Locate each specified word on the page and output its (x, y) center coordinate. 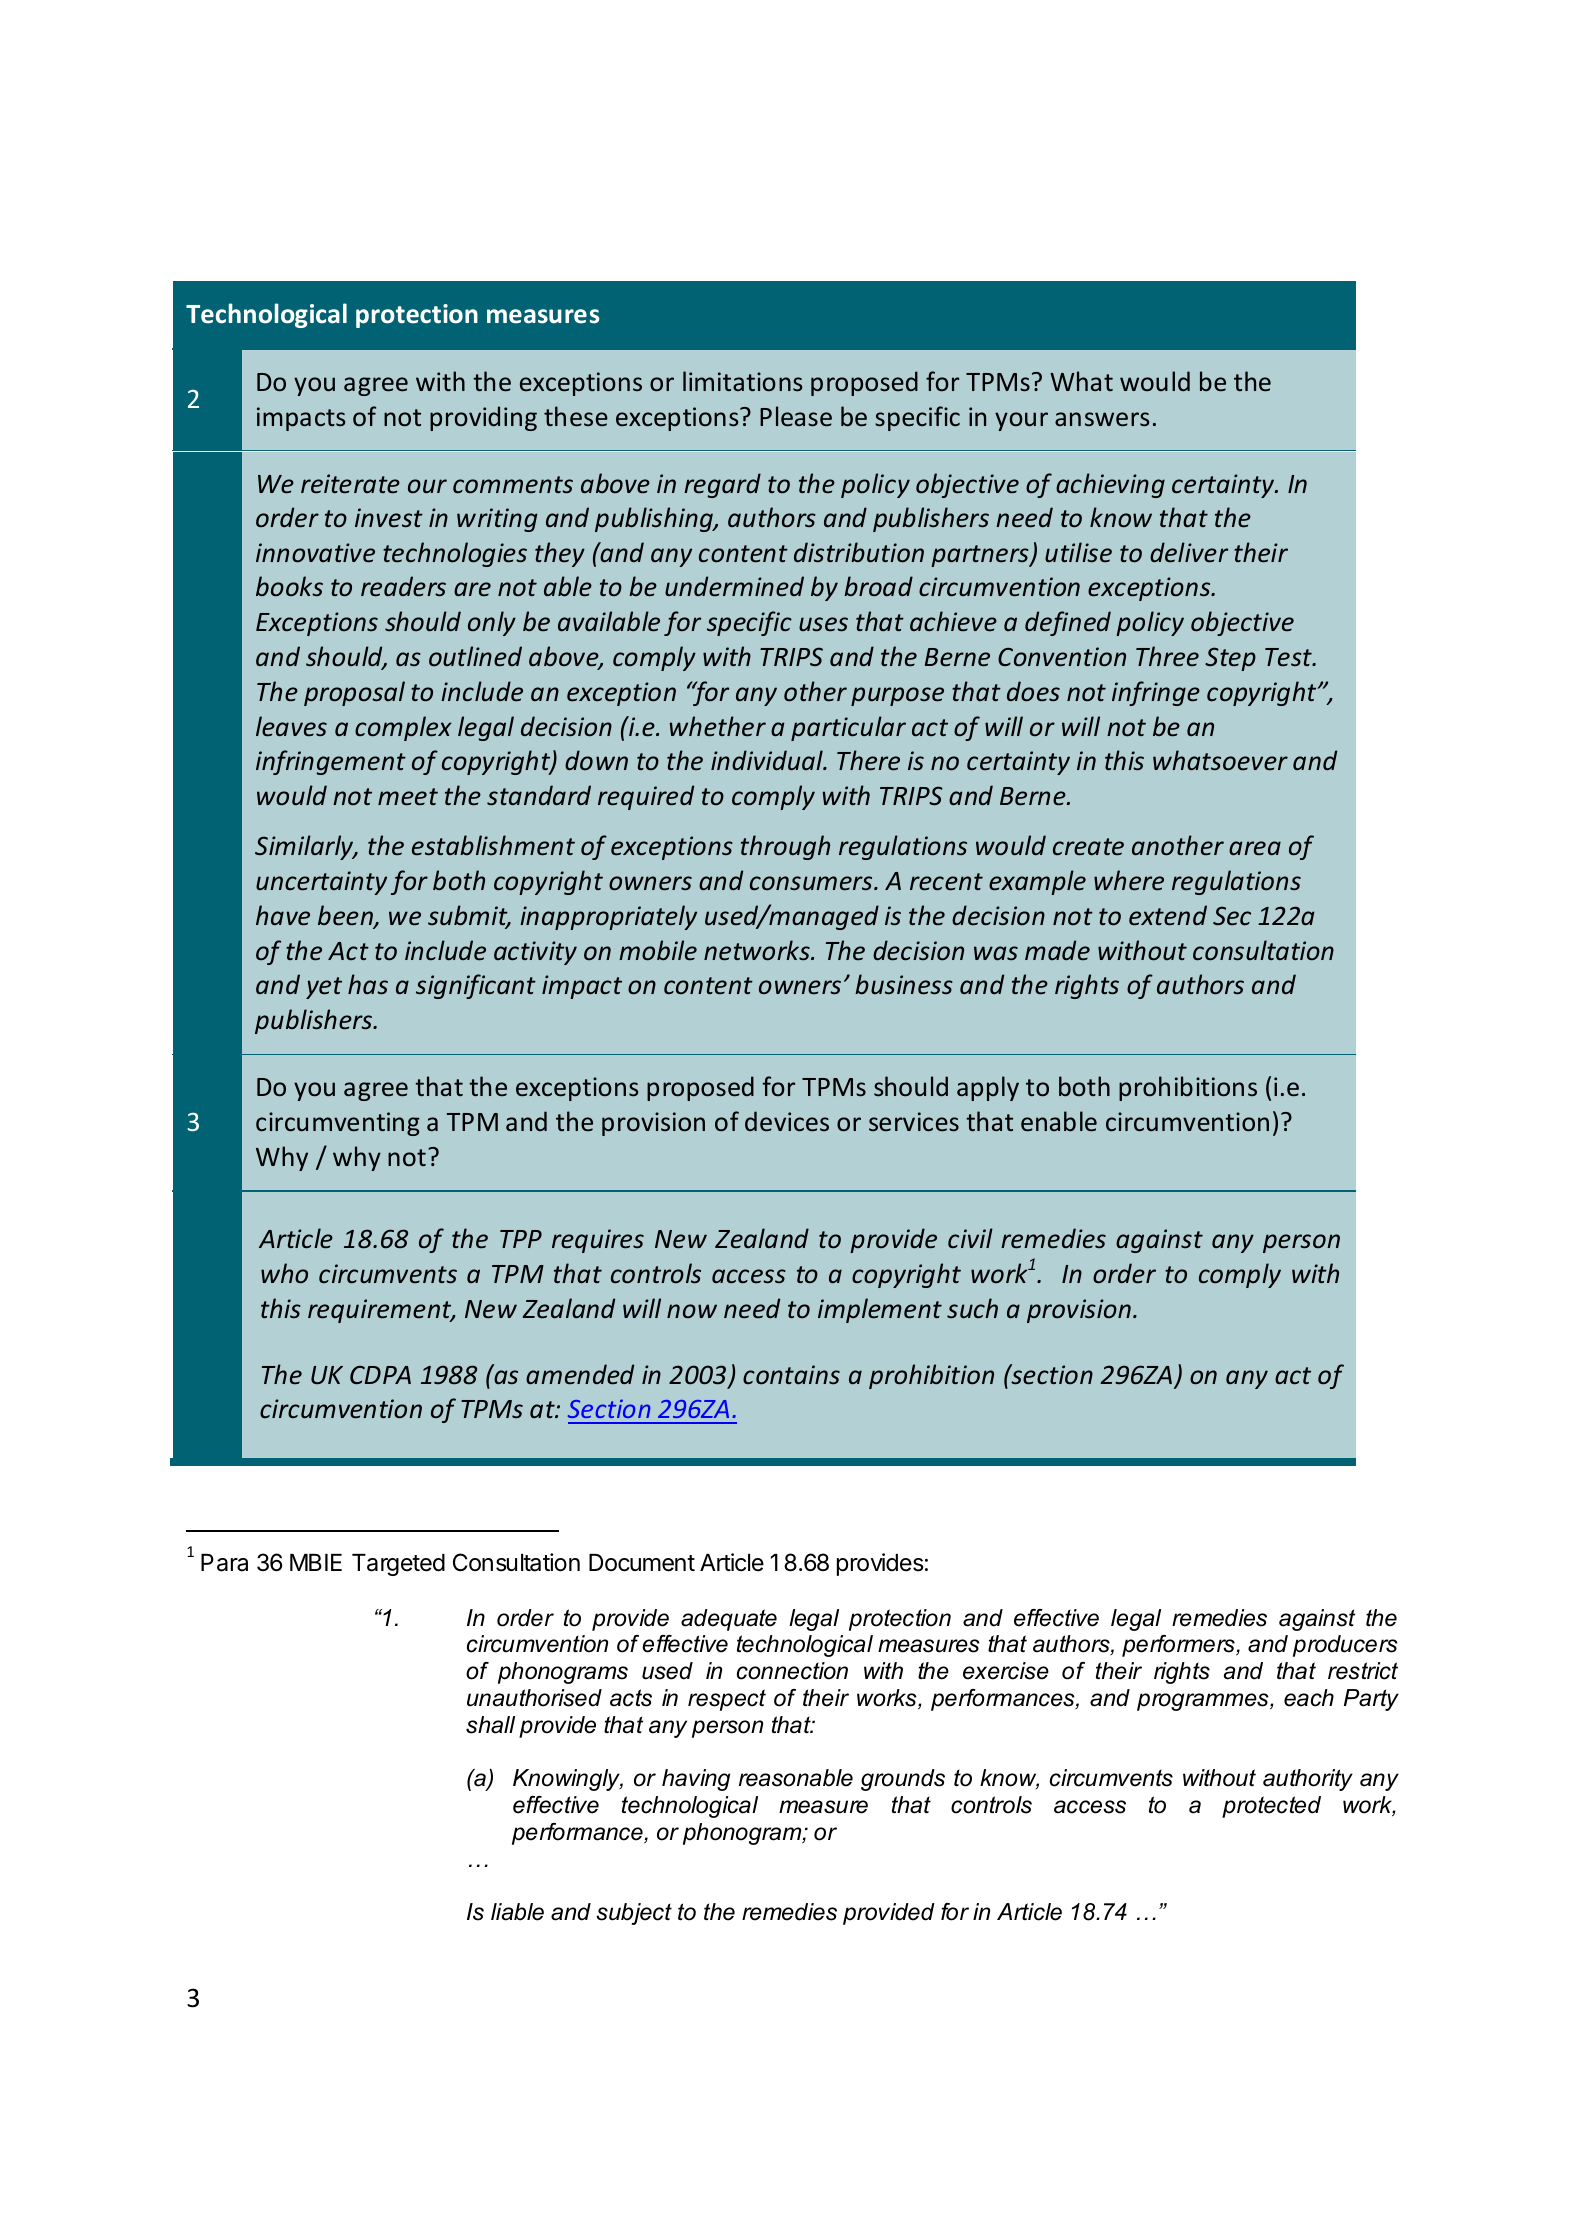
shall (490, 1725)
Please (796, 416)
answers (1102, 419)
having (696, 1780)
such (972, 1308)
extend (1168, 915)
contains (791, 1375)
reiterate (350, 484)
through (785, 847)
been (346, 916)
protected (1271, 1807)
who (284, 1273)
